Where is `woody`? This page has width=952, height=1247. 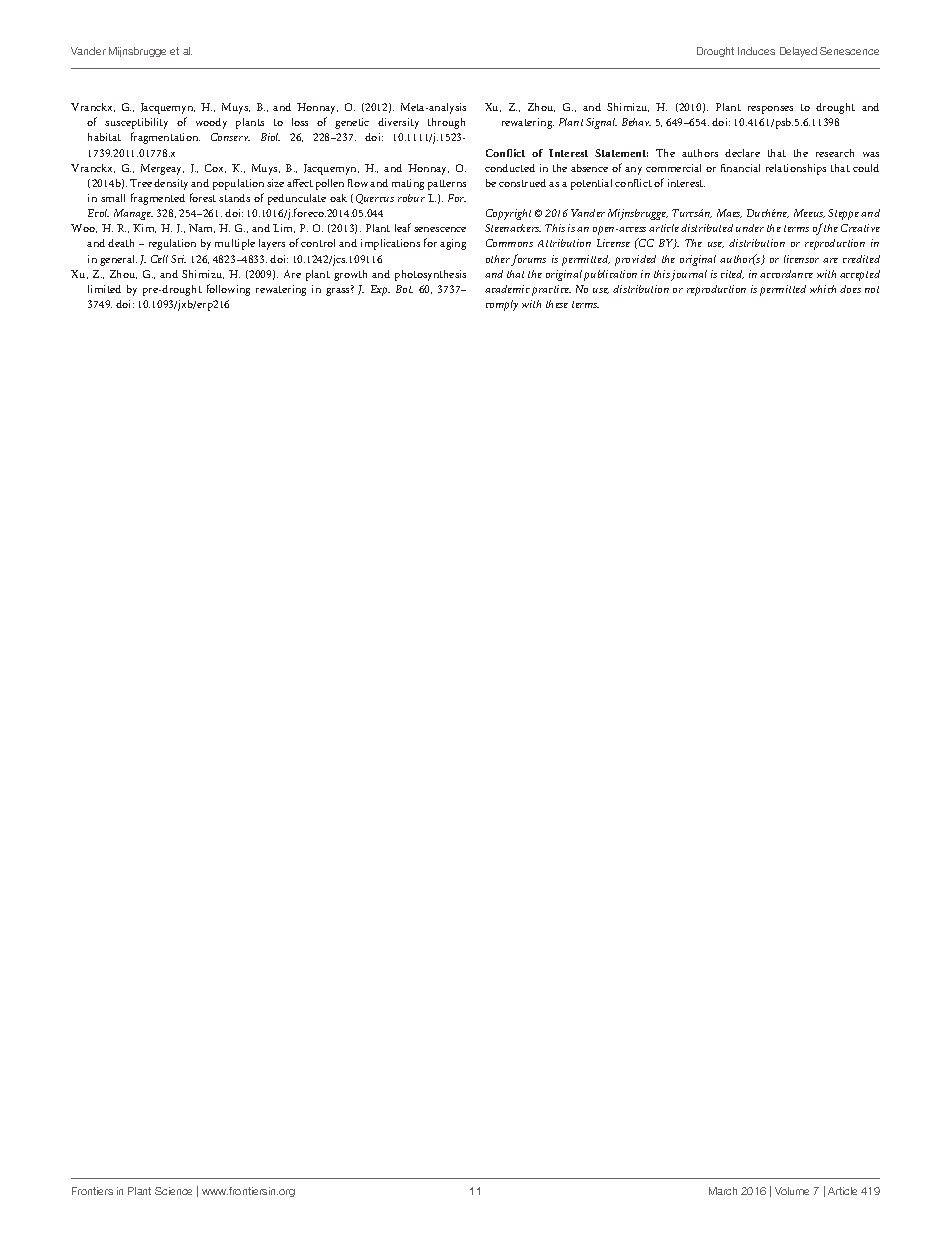 woody is located at coordinates (211, 123).
